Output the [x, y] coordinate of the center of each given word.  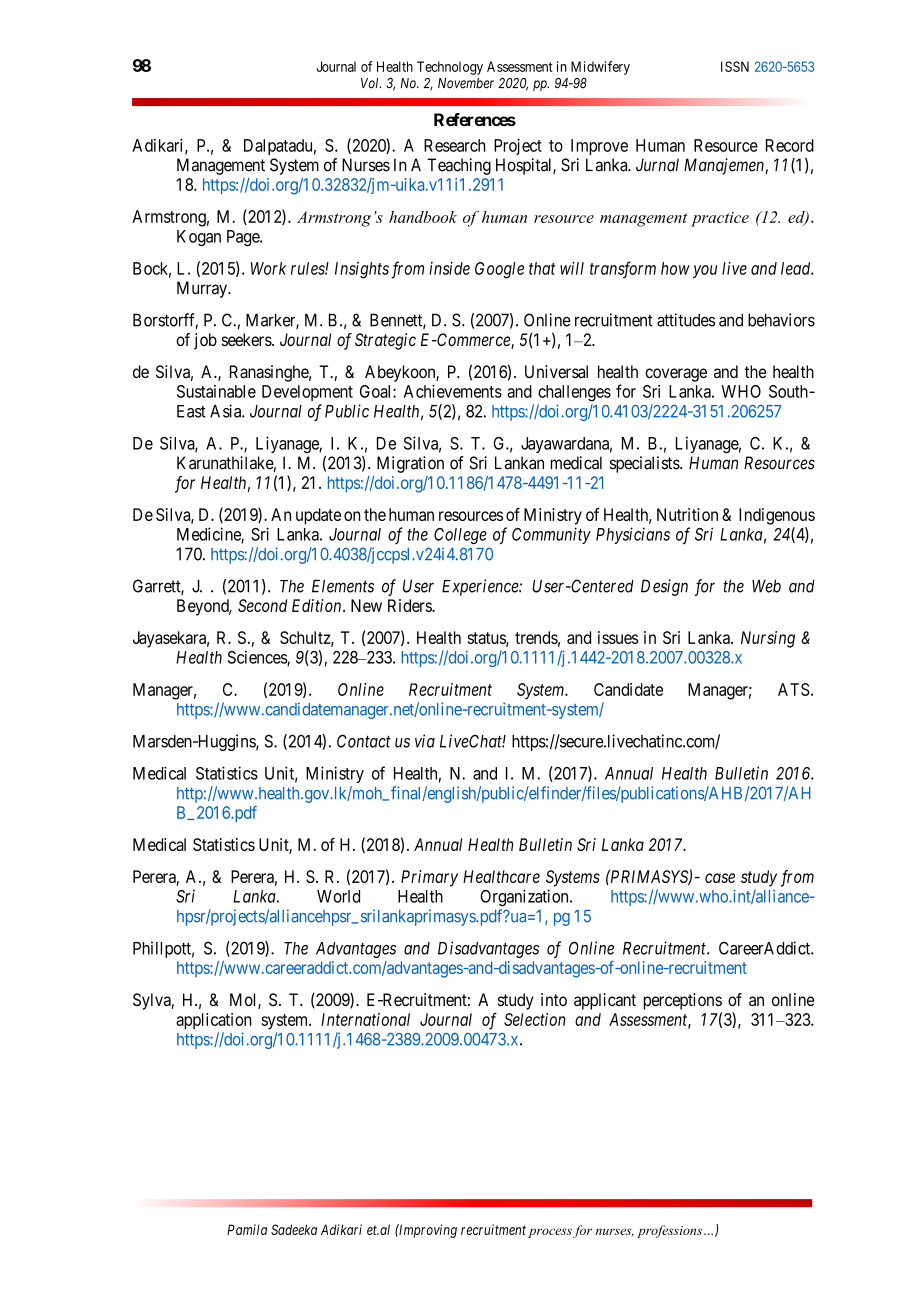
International [365, 1019]
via [425, 741]
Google [499, 270]
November [466, 83]
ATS [794, 689]
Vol [371, 83]
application [214, 1021]
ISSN [735, 66]
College [460, 536]
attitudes [686, 320]
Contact [364, 741]
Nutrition [687, 514]
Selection [534, 1019]
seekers [247, 339]
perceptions [682, 1001]
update [318, 516]
